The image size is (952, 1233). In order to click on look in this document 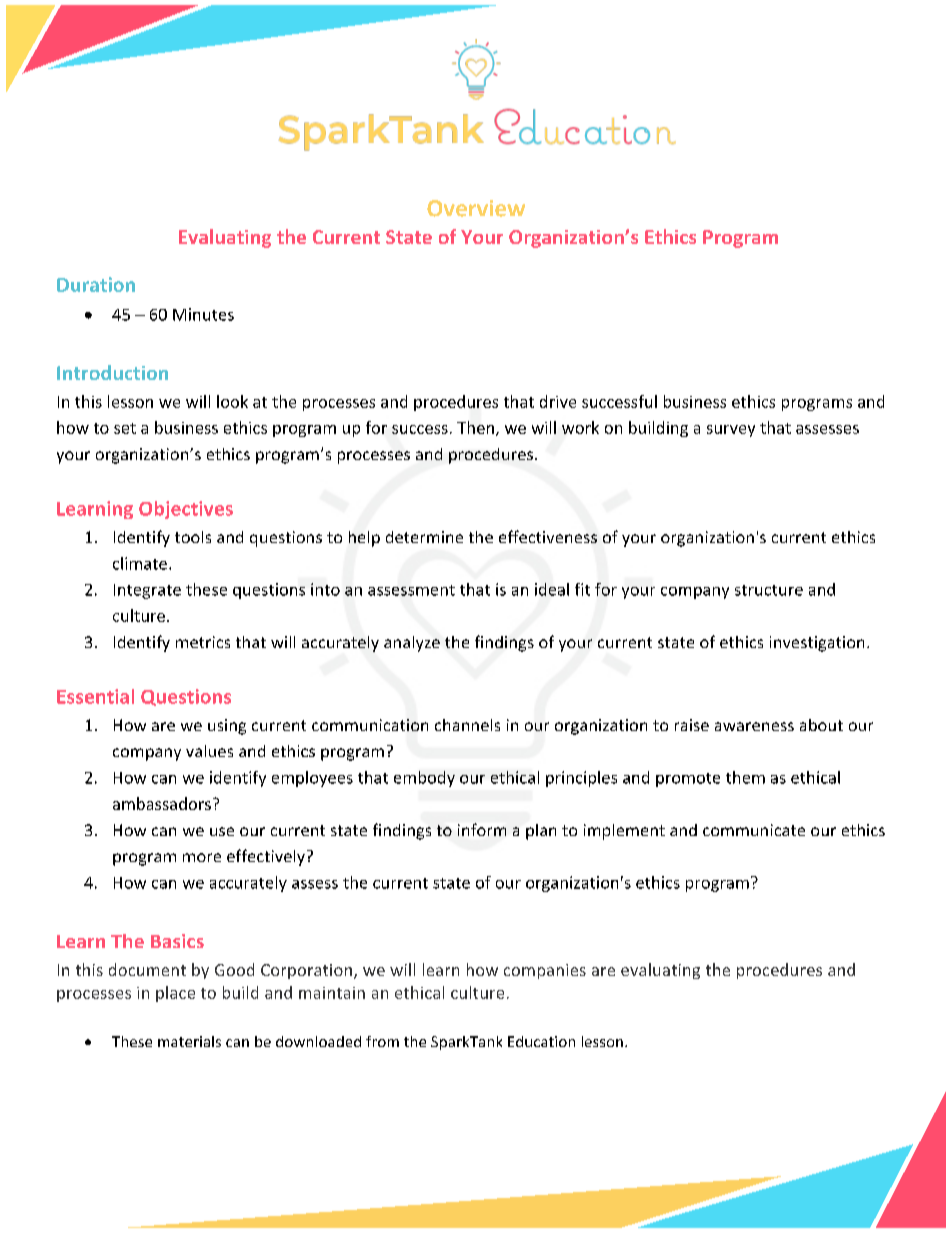, I will do `click(232, 401)`.
